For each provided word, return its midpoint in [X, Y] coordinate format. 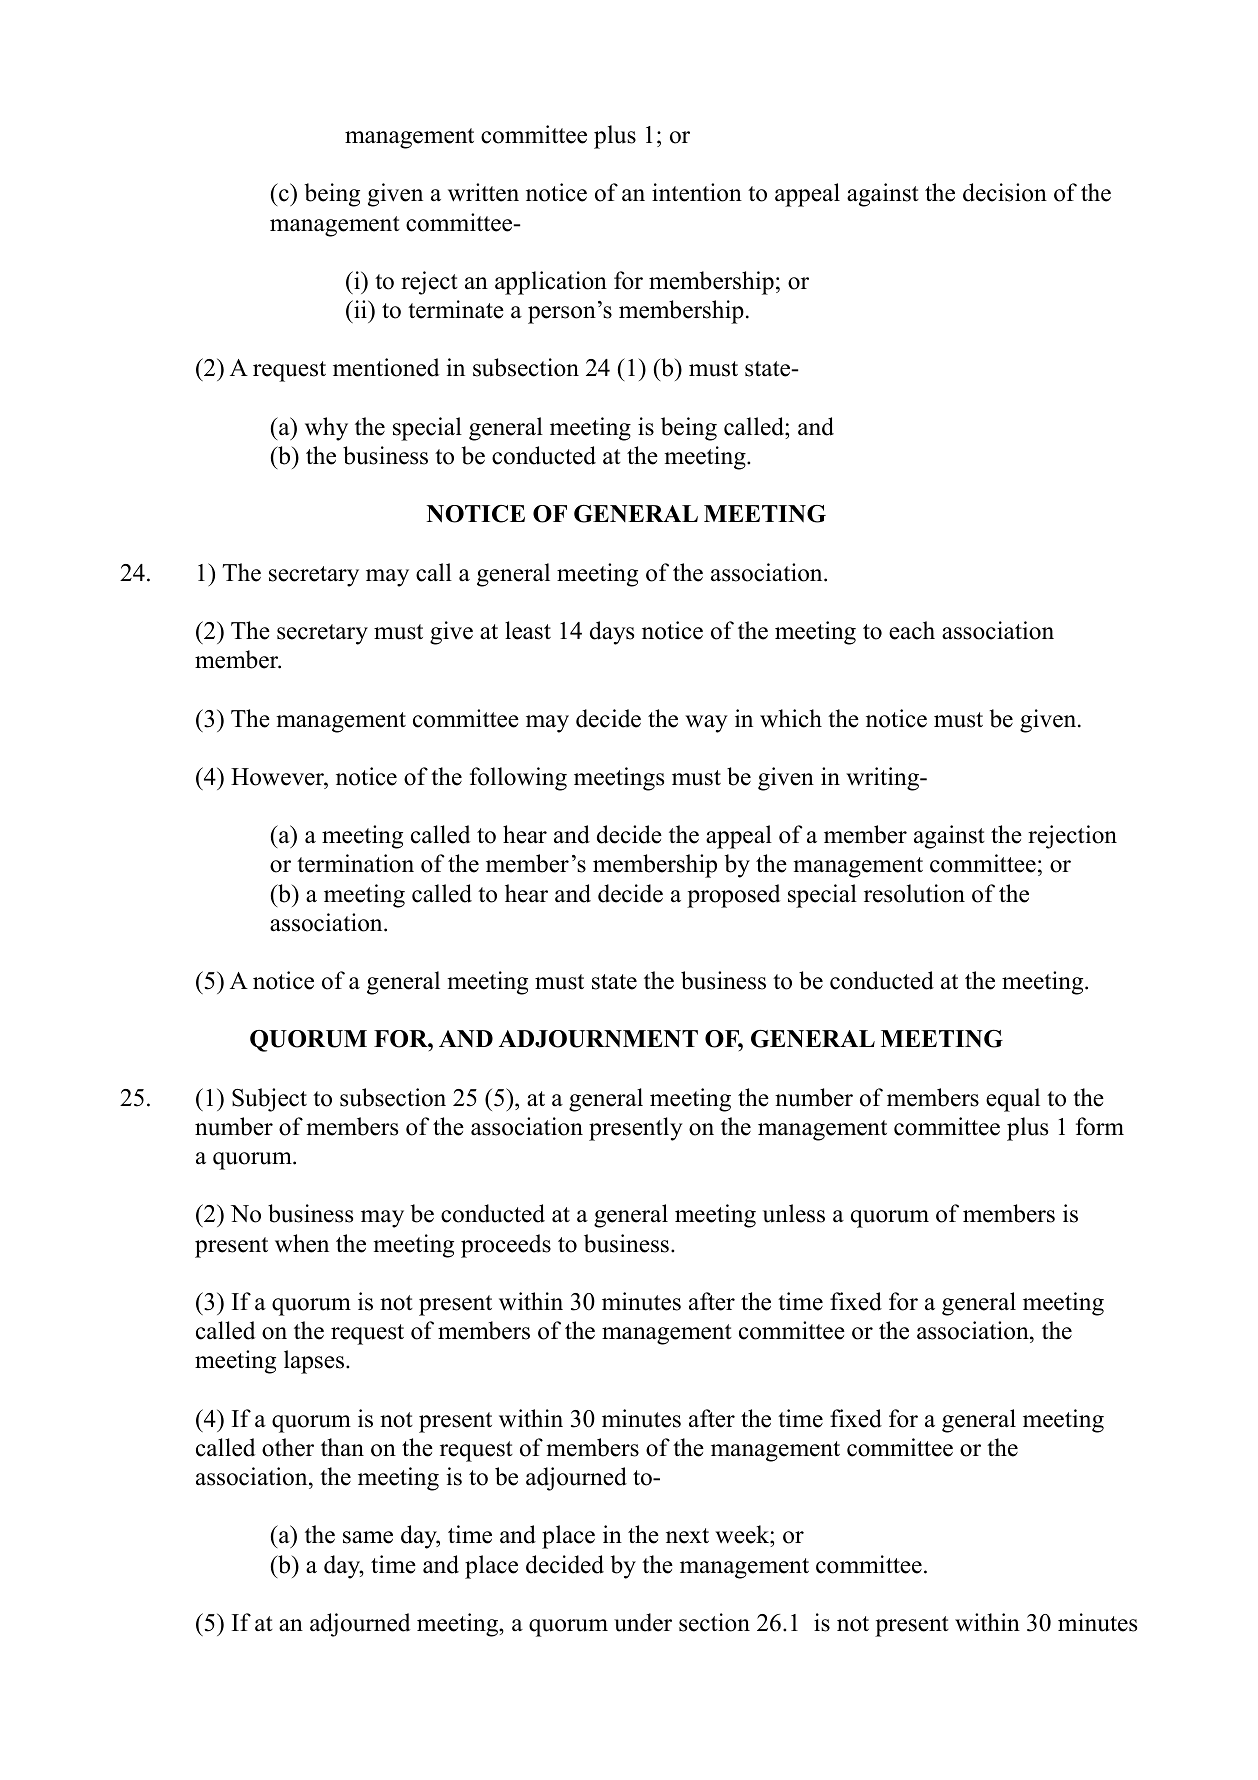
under [643, 1622]
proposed [734, 896]
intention [697, 192]
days [612, 633]
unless [794, 1213]
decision [1005, 192]
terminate [456, 309]
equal [1013, 1100]
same [368, 1537]
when [302, 1243]
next [687, 1536]
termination [355, 863]
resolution [914, 893]
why [326, 429]
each [912, 630]
